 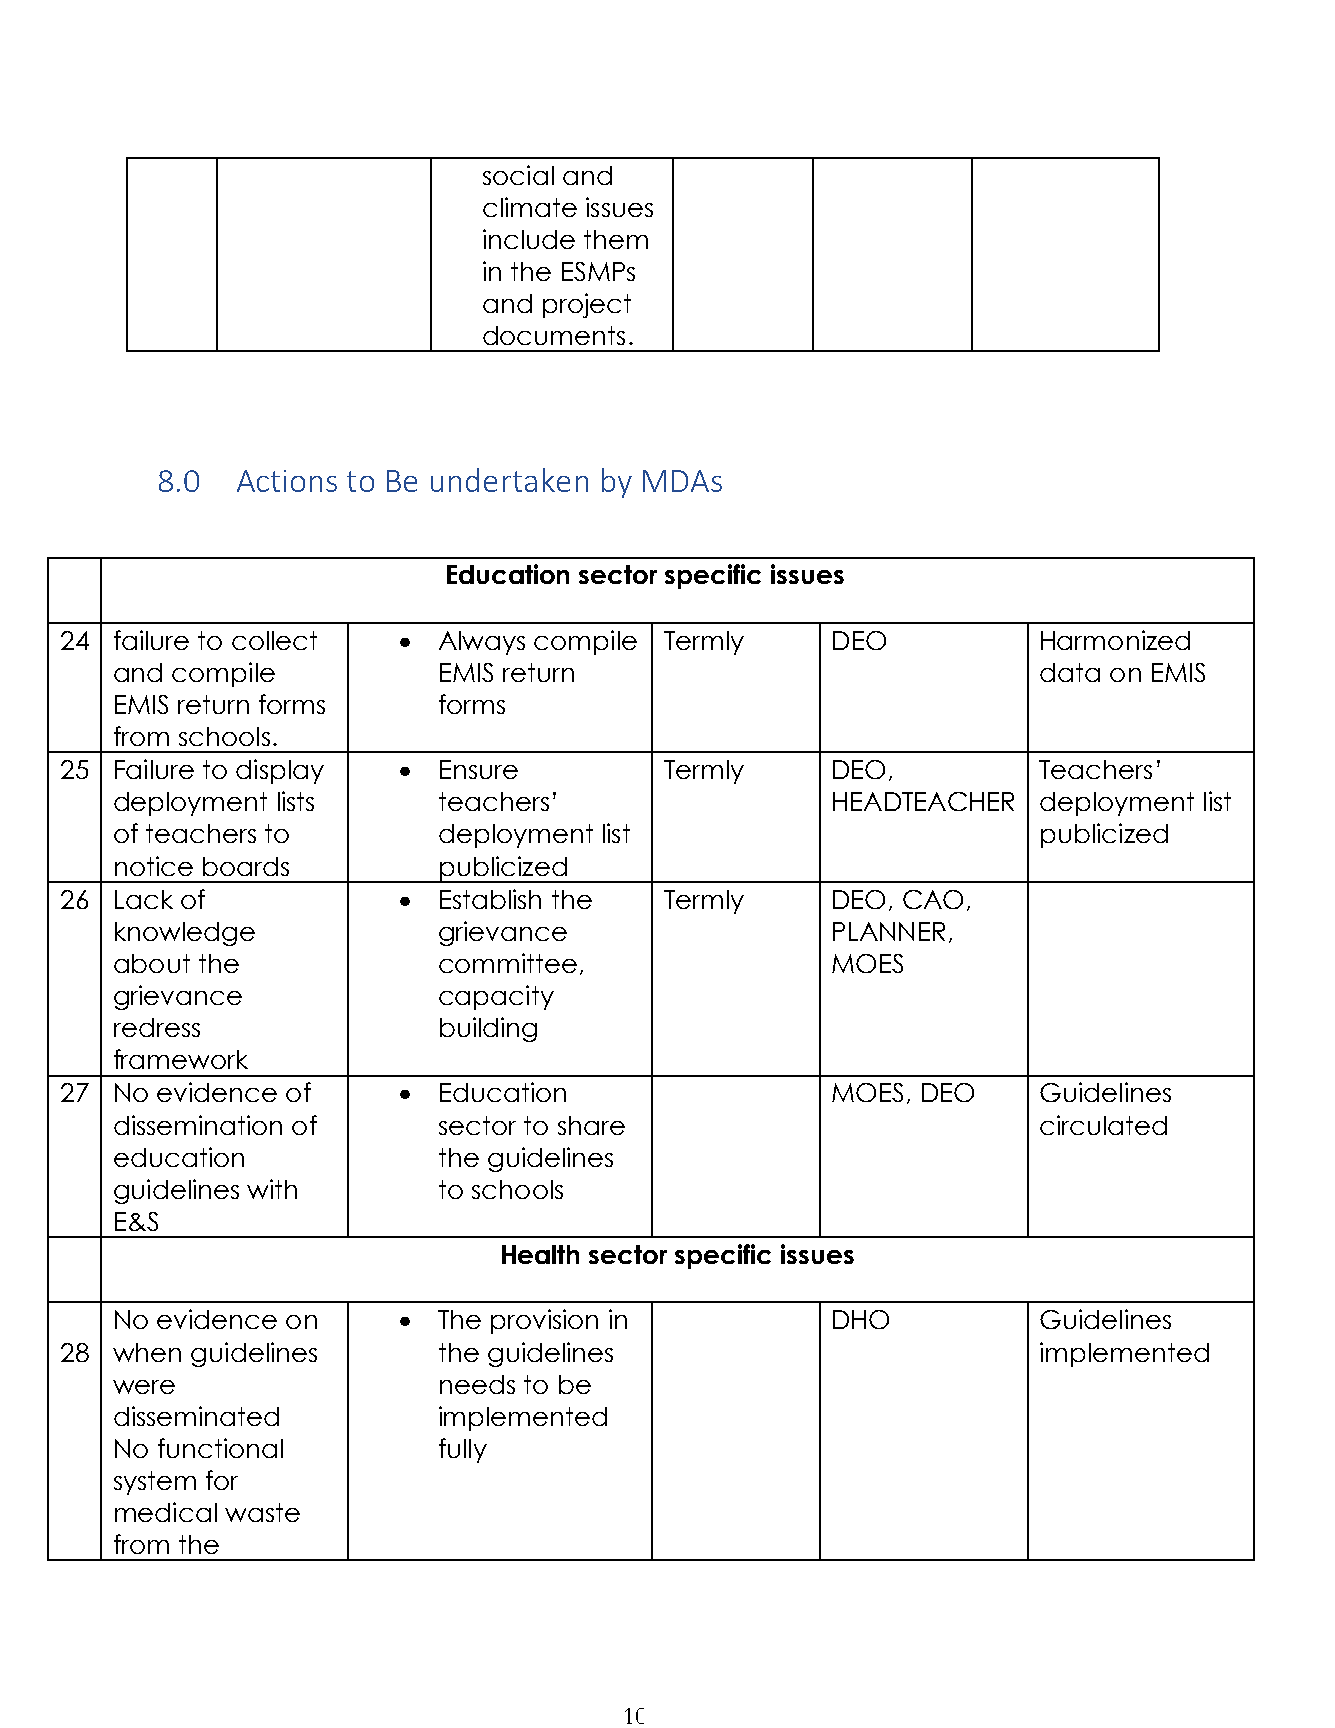 What do you see at coordinates (463, 1450) in the page?
I see `fully` at bounding box center [463, 1450].
